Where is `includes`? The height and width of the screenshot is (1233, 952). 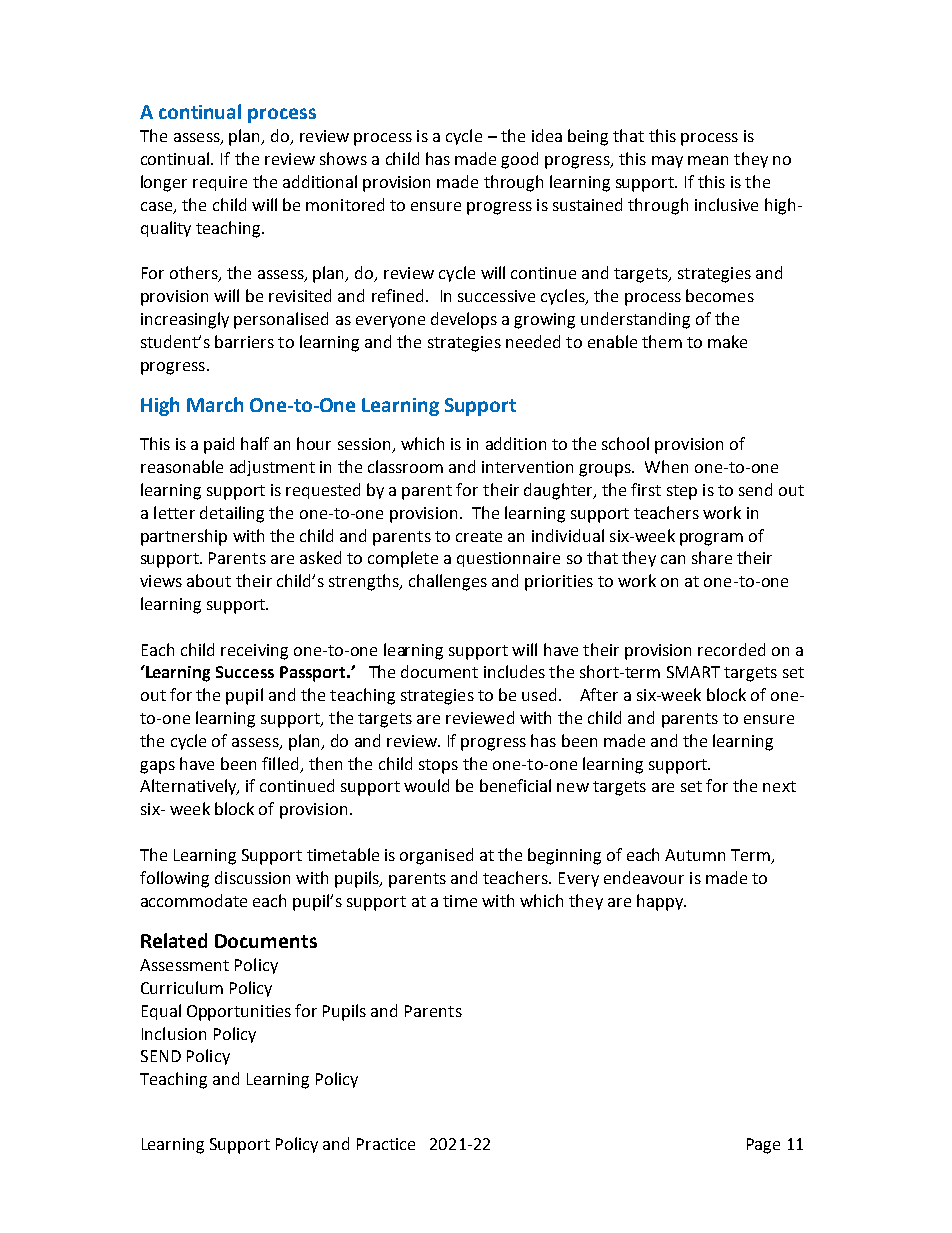
includes is located at coordinates (514, 671).
